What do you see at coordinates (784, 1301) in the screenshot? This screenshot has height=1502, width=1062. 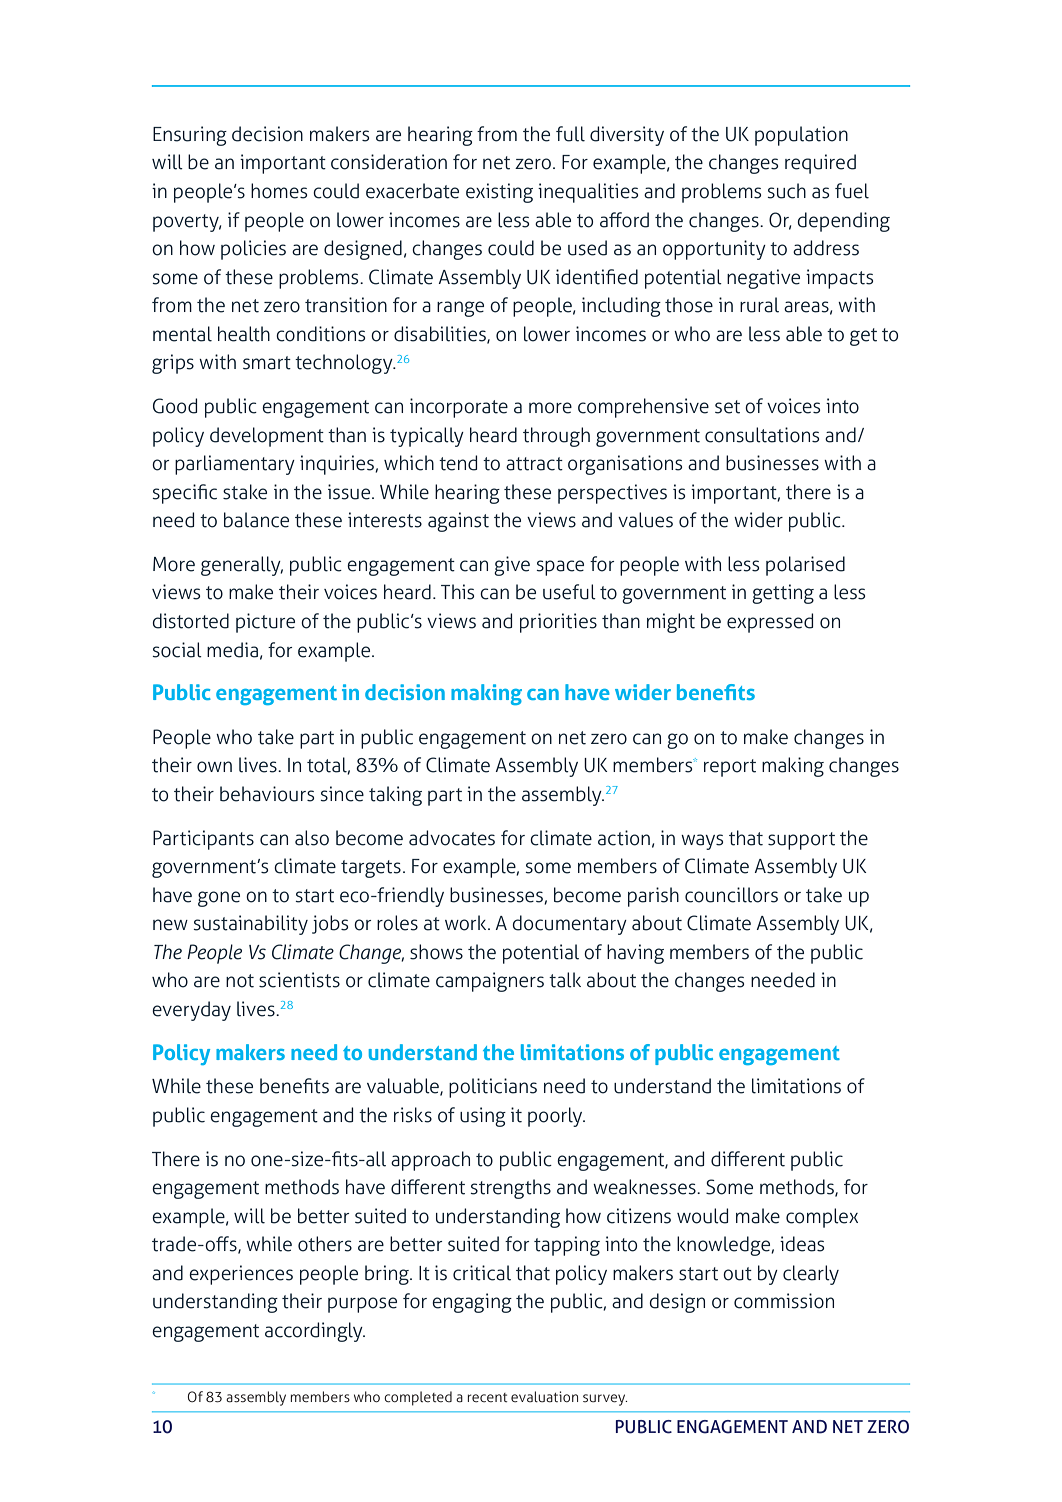 I see `commission` at bounding box center [784, 1301].
